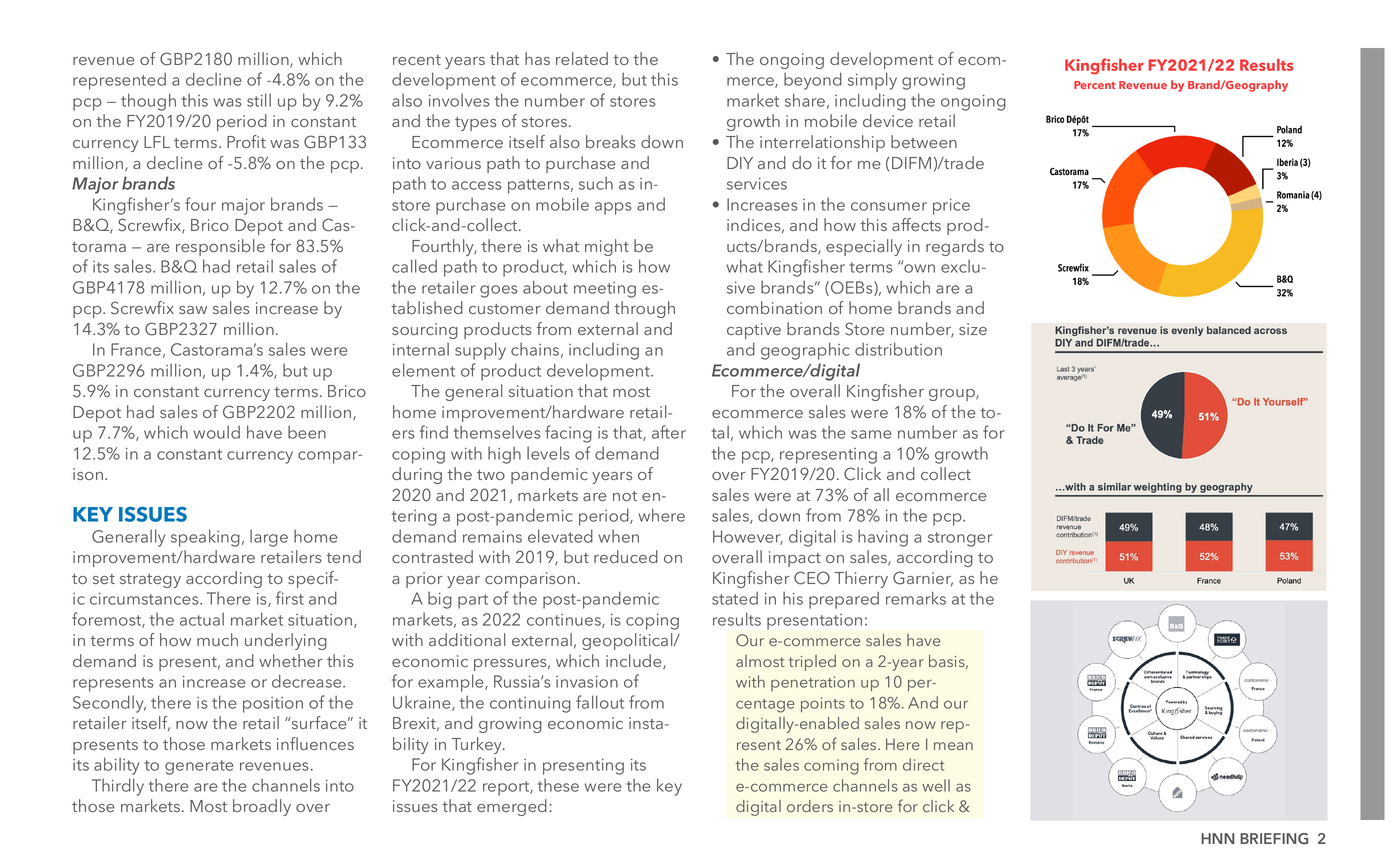 Image resolution: width=1399 pixels, height=868 pixels. I want to click on HNN, so click(1217, 838).
